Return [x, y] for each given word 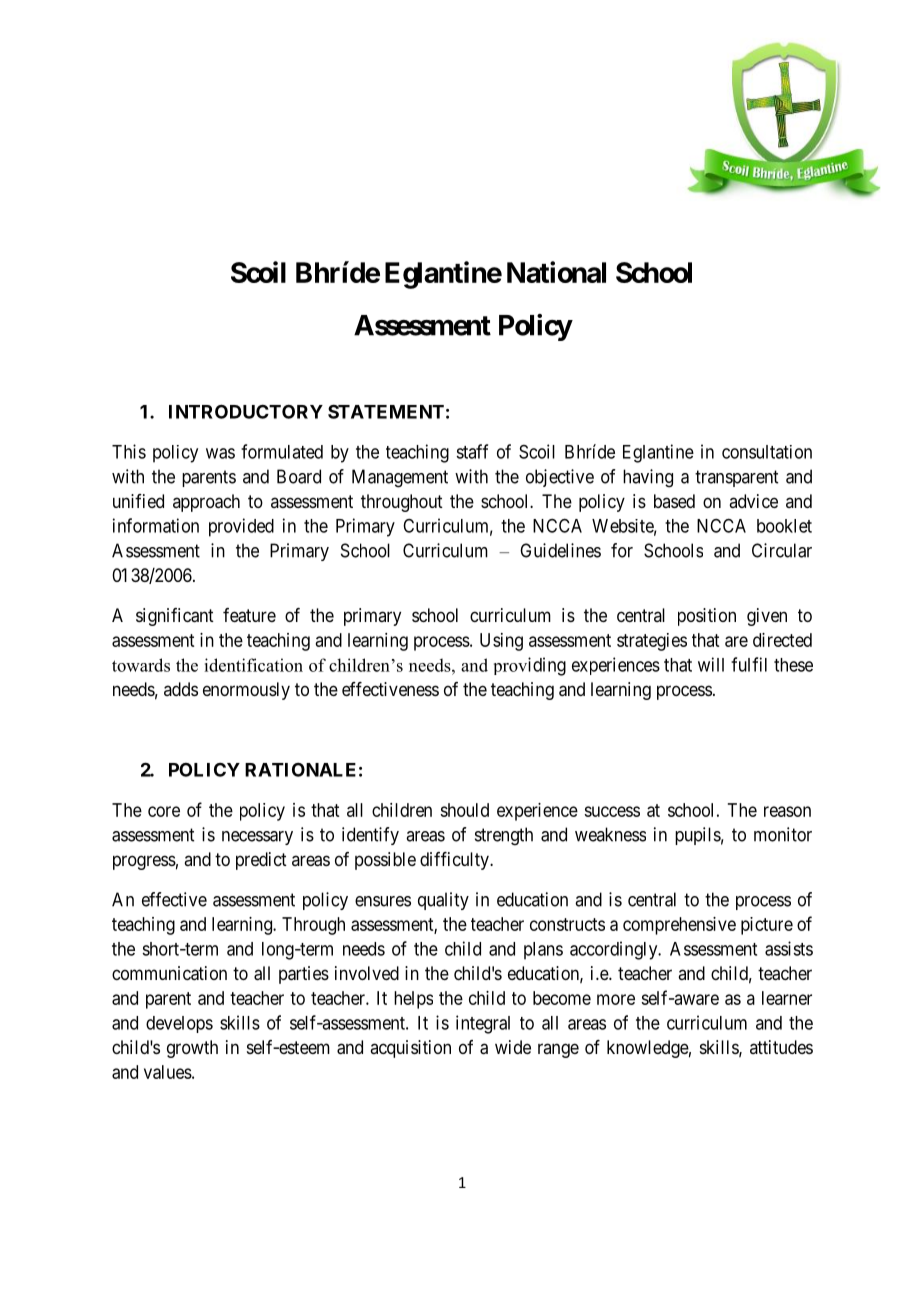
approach [206, 503]
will [711, 664]
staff [472, 451]
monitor [783, 834]
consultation [767, 452]
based [674, 501]
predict [261, 861]
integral [483, 1024]
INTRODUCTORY [246, 411]
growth [192, 1049]
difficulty [455, 861]
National [556, 272]
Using [501, 642]
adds [181, 689]
